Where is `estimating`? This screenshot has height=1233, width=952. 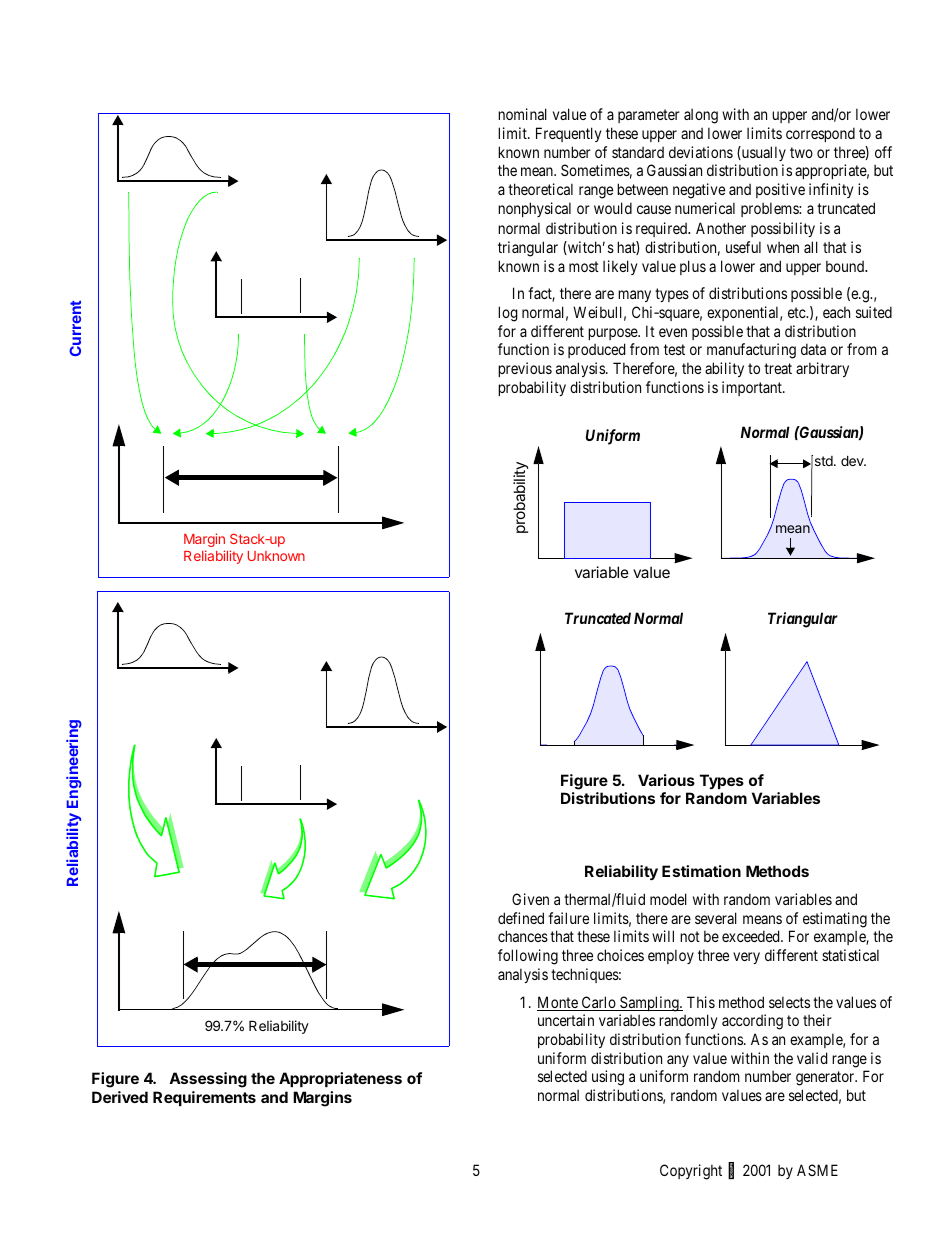
estimating is located at coordinates (835, 920).
